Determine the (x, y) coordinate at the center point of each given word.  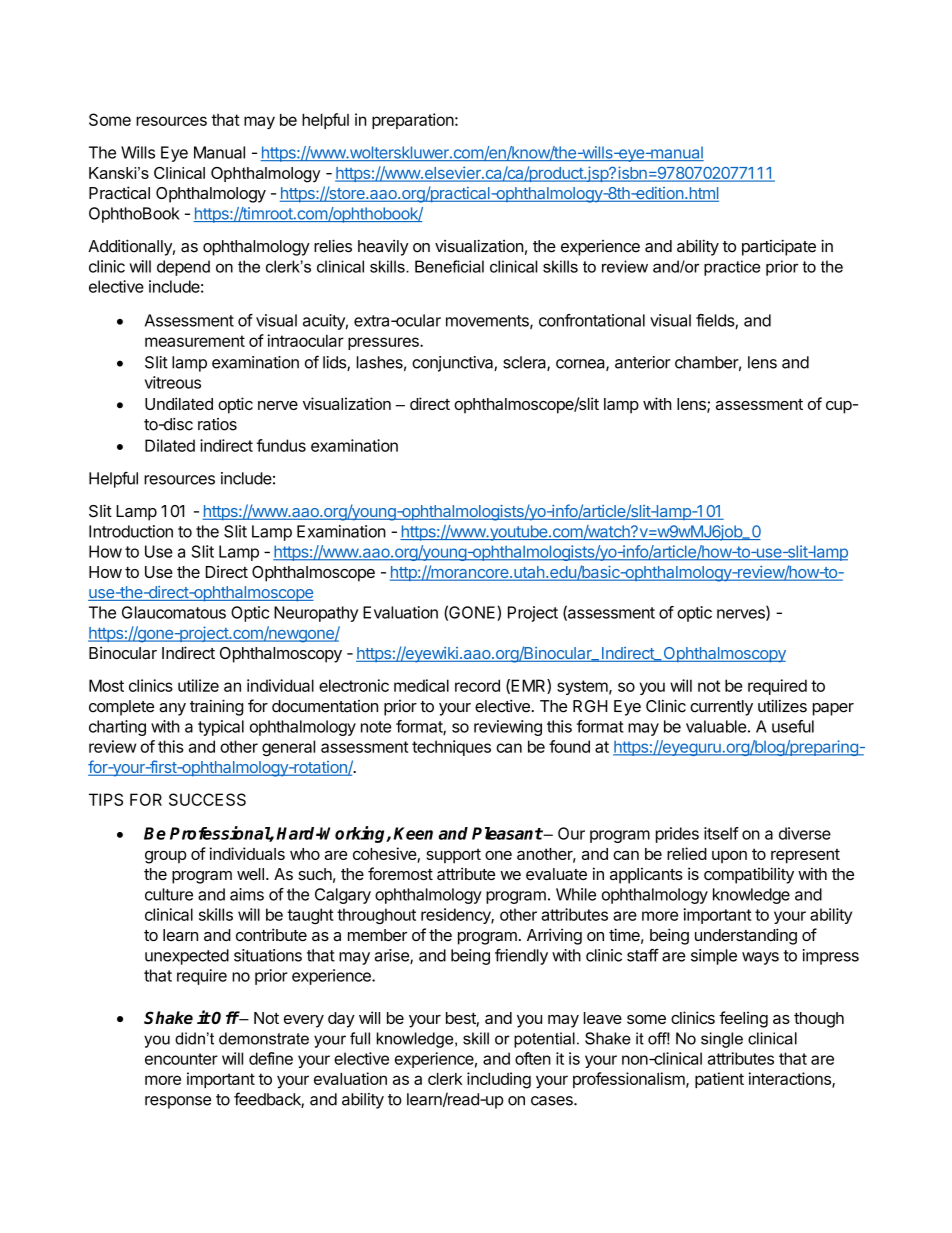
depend (183, 268)
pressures (384, 343)
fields (716, 321)
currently (721, 708)
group (166, 857)
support (453, 856)
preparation (413, 121)
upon (729, 857)
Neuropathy (316, 614)
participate (779, 247)
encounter (181, 1059)
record (477, 685)
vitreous (173, 382)
